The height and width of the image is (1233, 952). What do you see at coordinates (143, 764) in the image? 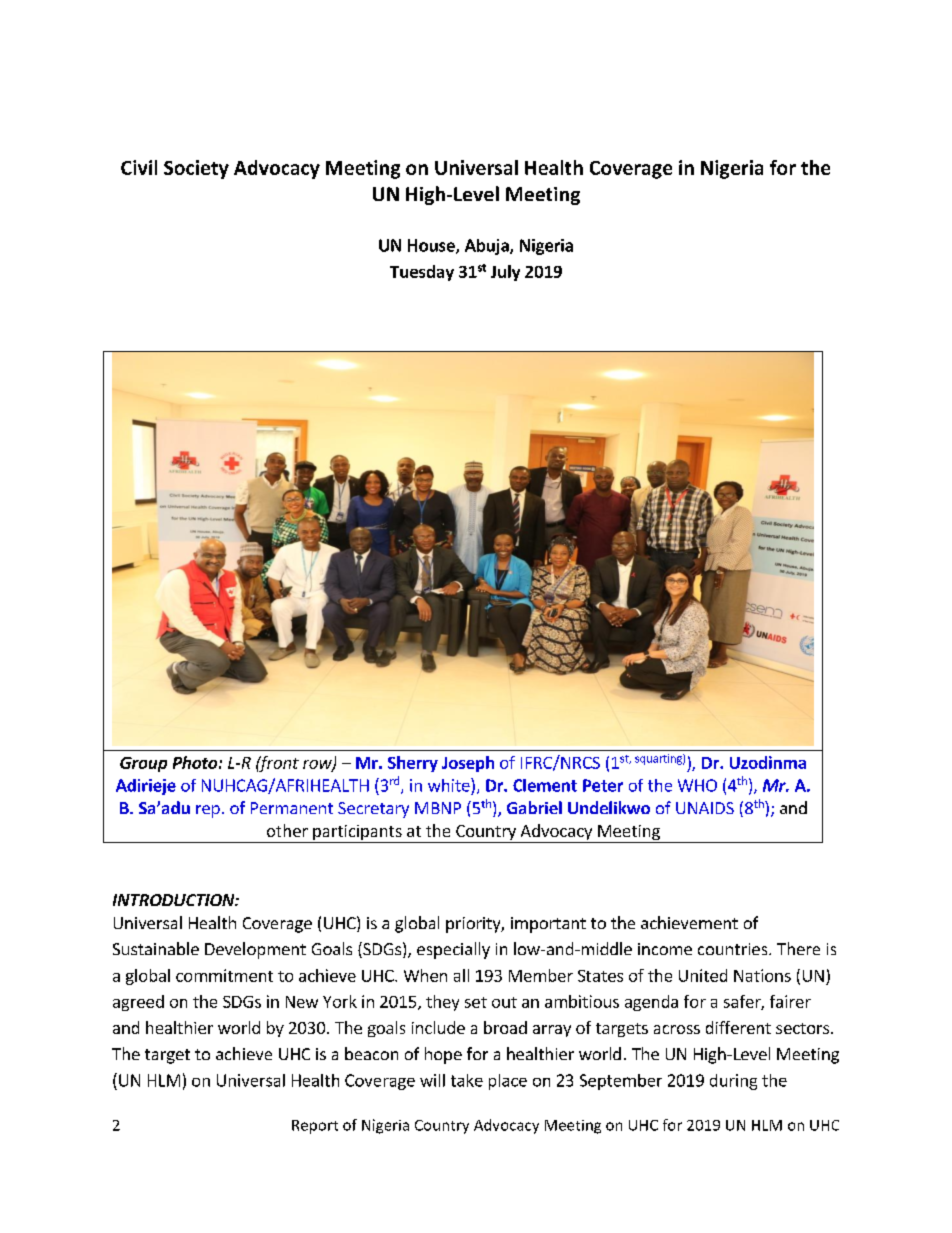
I see `Group` at bounding box center [143, 764].
